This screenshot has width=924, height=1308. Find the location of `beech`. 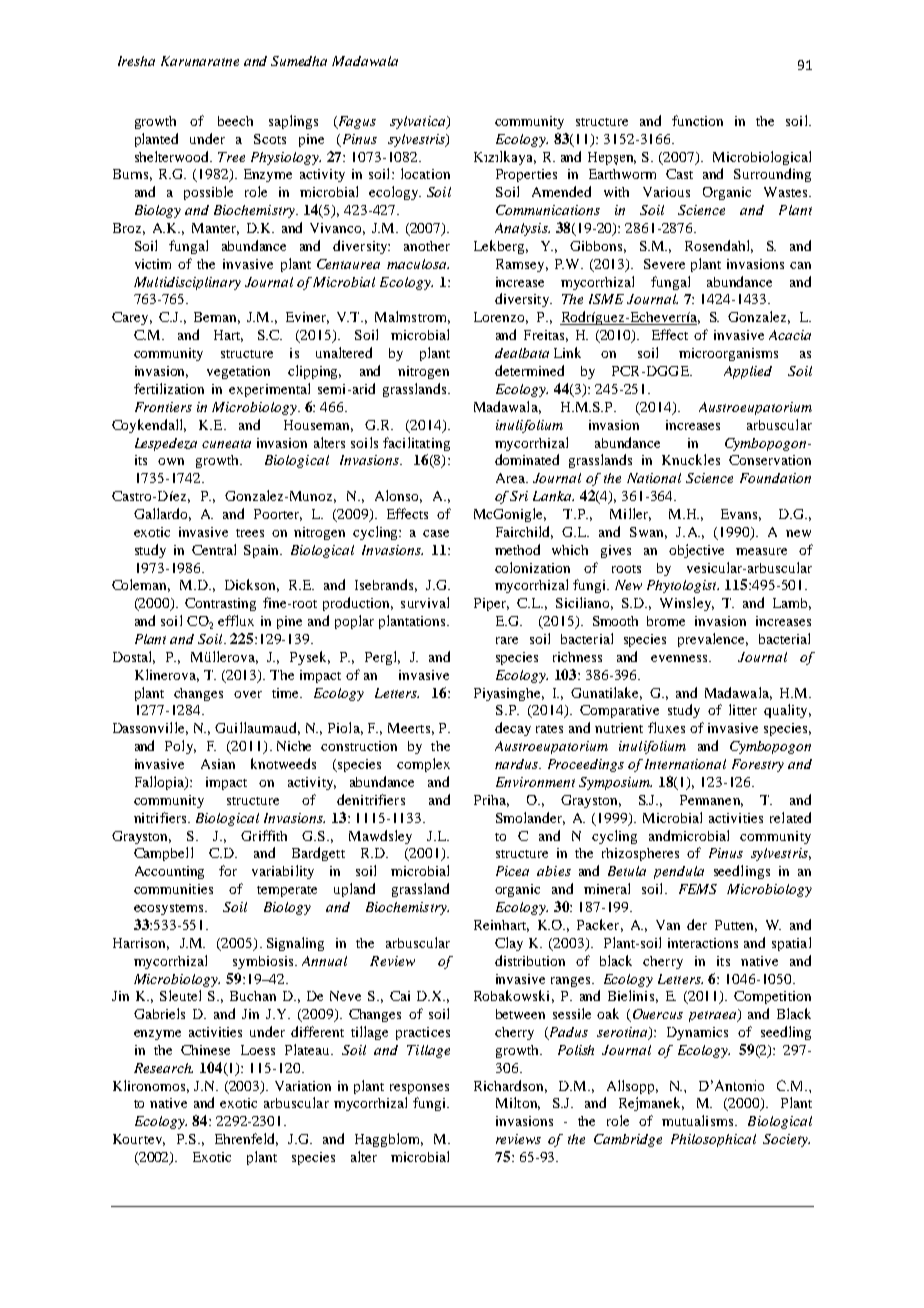

beech is located at coordinates (235, 121).
